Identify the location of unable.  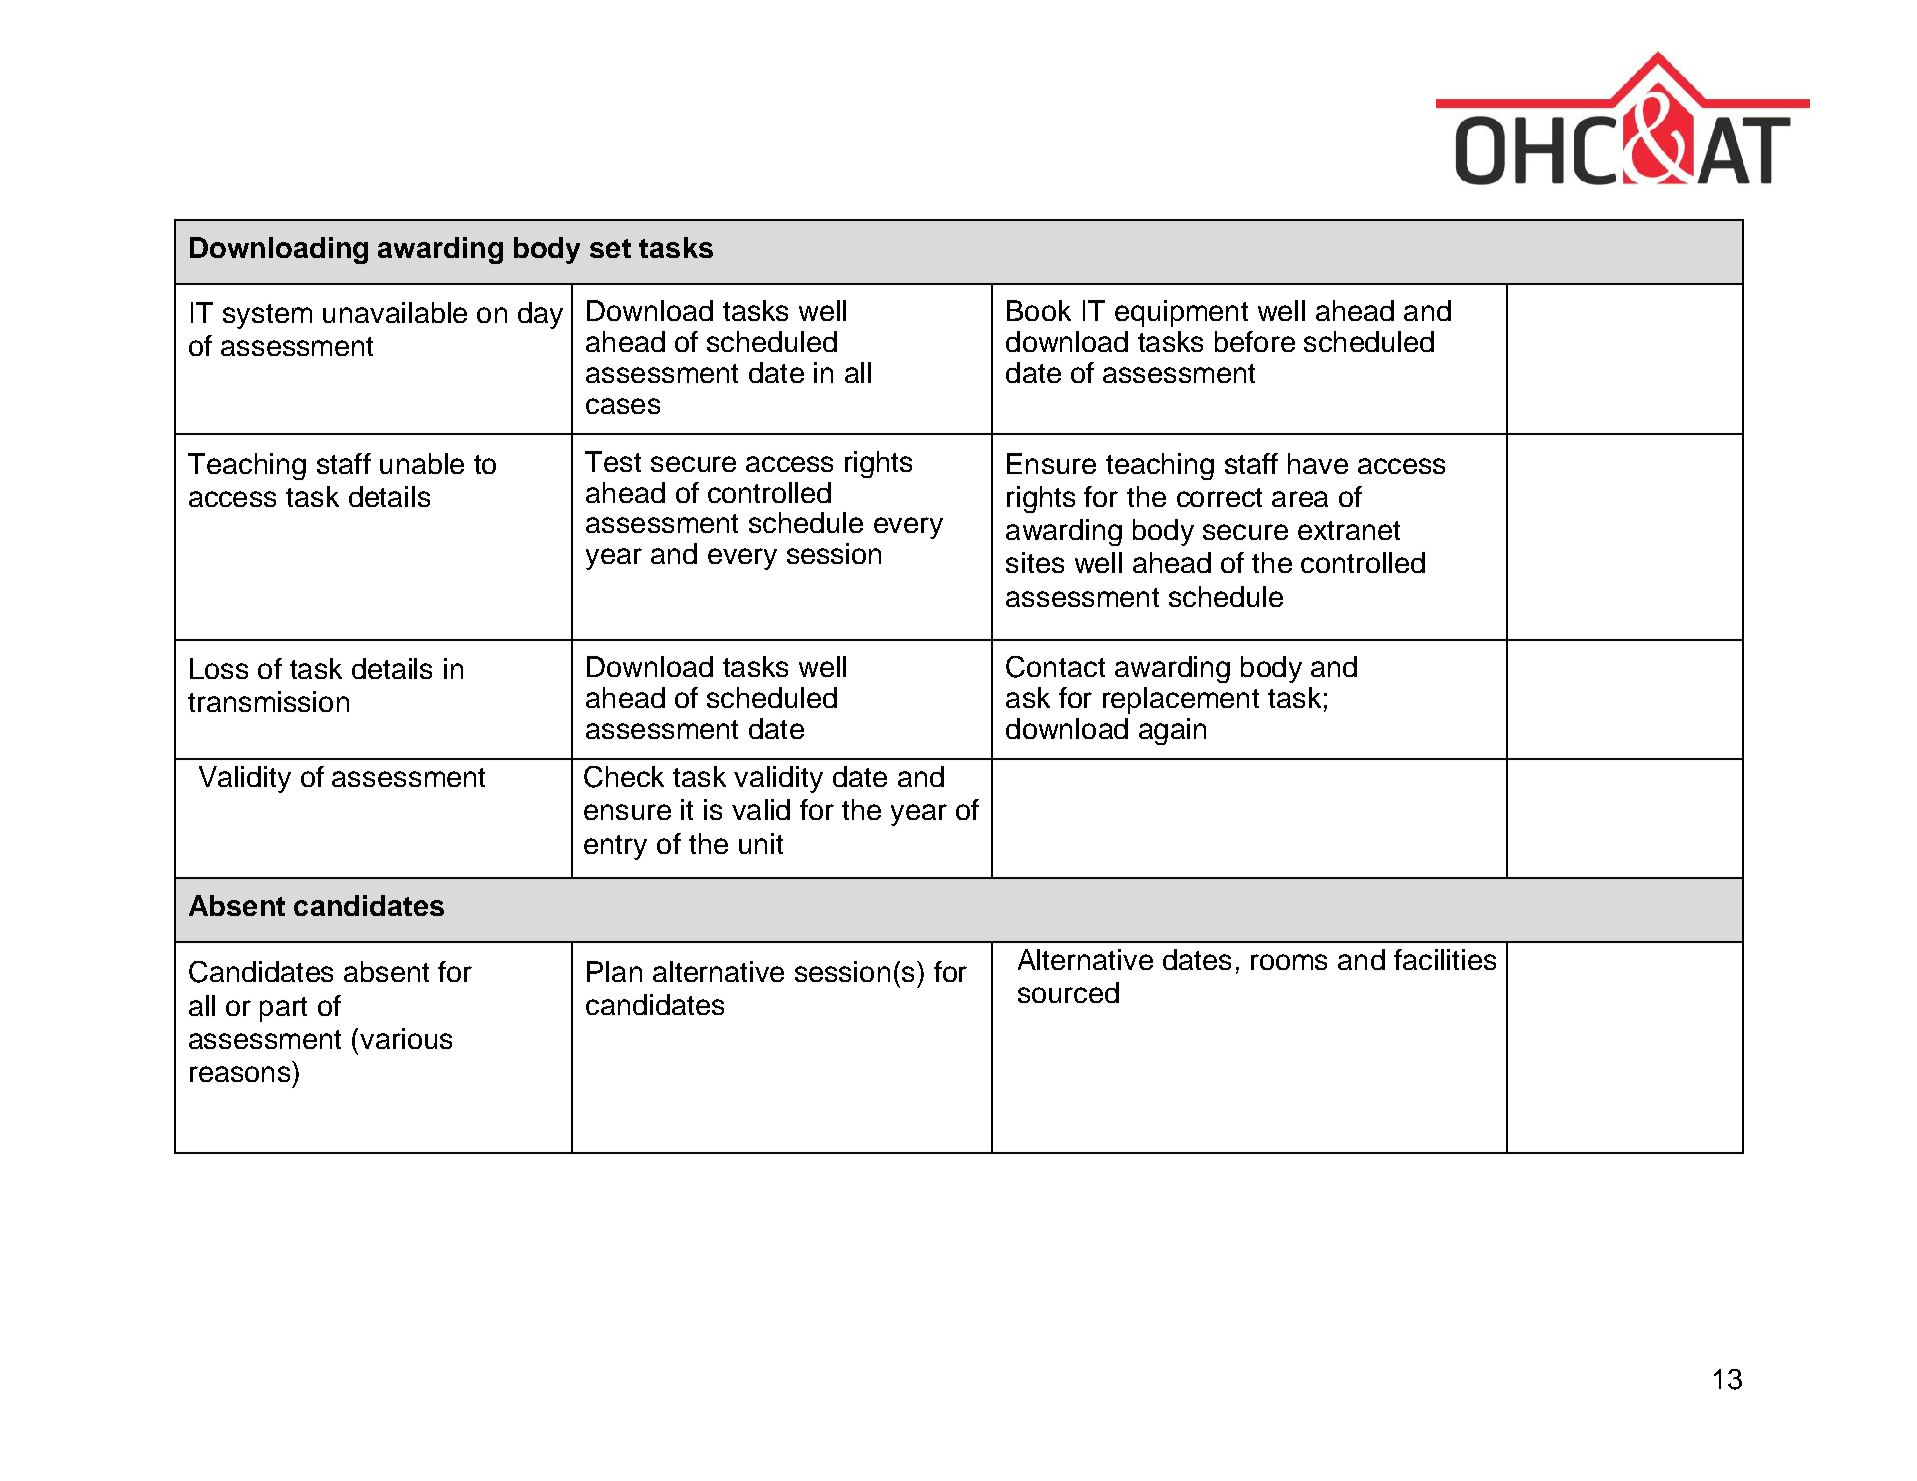
(422, 463).
